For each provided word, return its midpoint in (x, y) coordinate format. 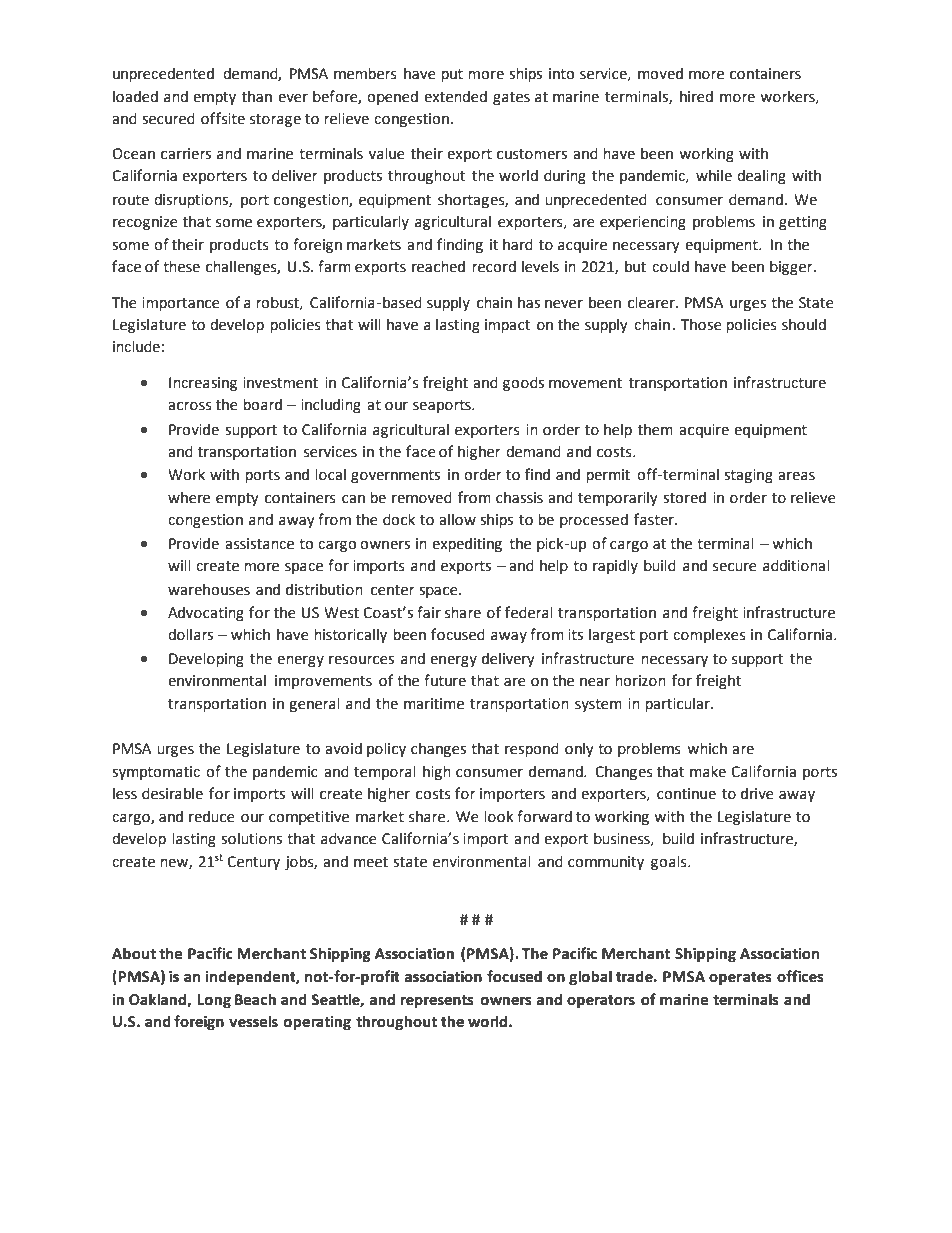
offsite (223, 118)
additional (796, 565)
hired (696, 96)
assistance (259, 544)
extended (455, 96)
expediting (467, 544)
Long (214, 1001)
